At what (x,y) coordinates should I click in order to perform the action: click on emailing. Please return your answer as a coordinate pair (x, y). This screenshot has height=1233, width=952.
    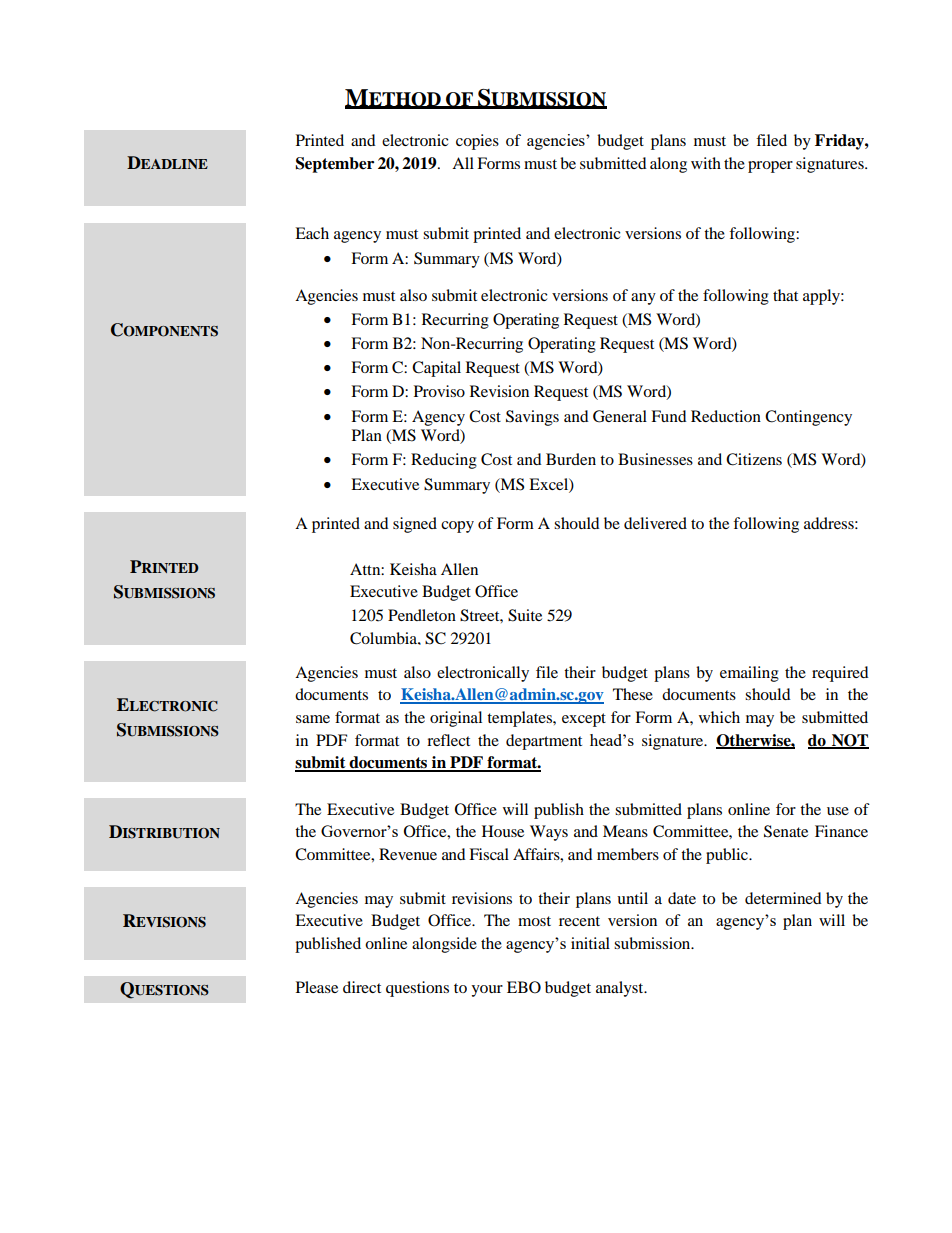
    Looking at the image, I should click on (749, 674).
